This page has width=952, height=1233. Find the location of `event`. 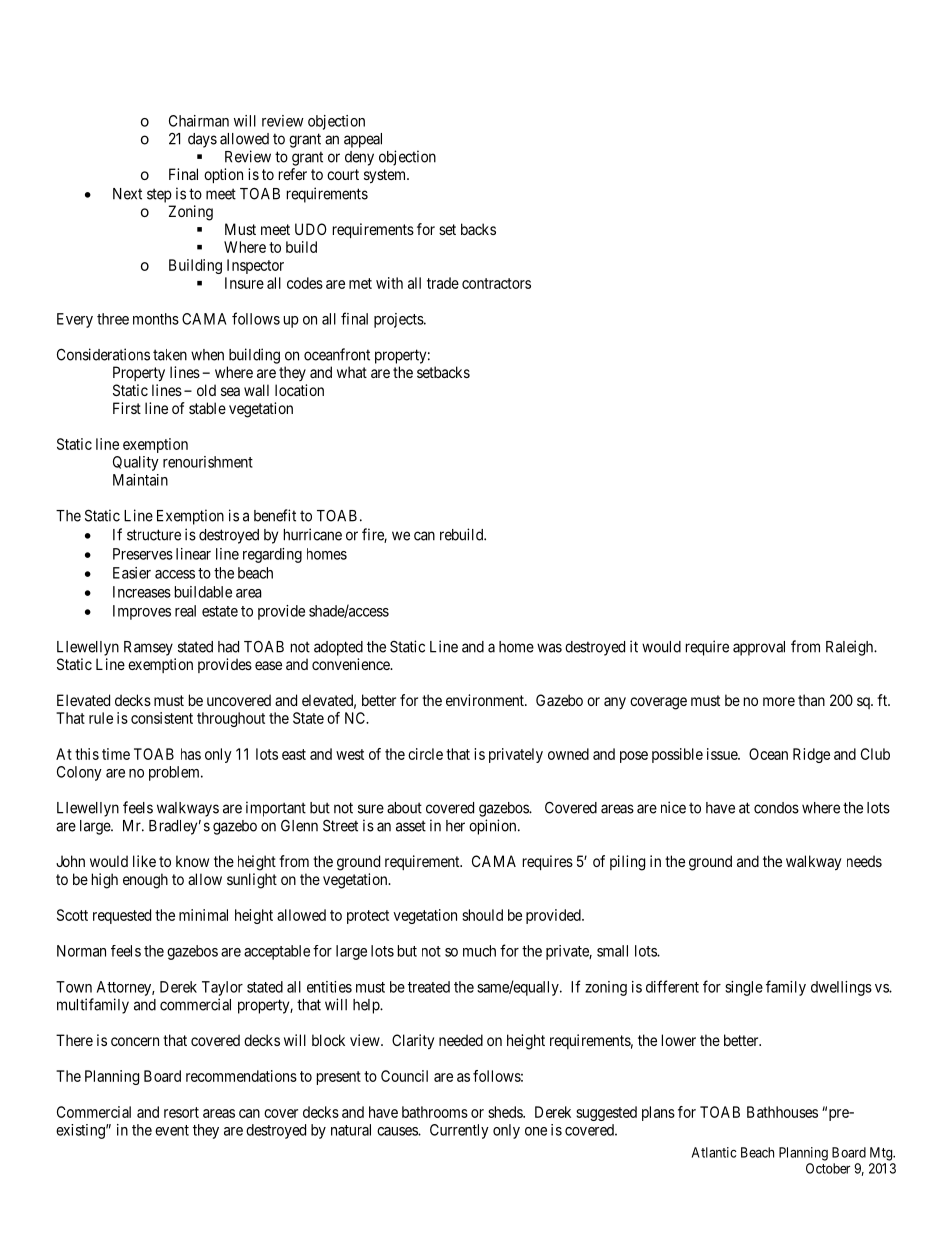

event is located at coordinates (172, 1130).
